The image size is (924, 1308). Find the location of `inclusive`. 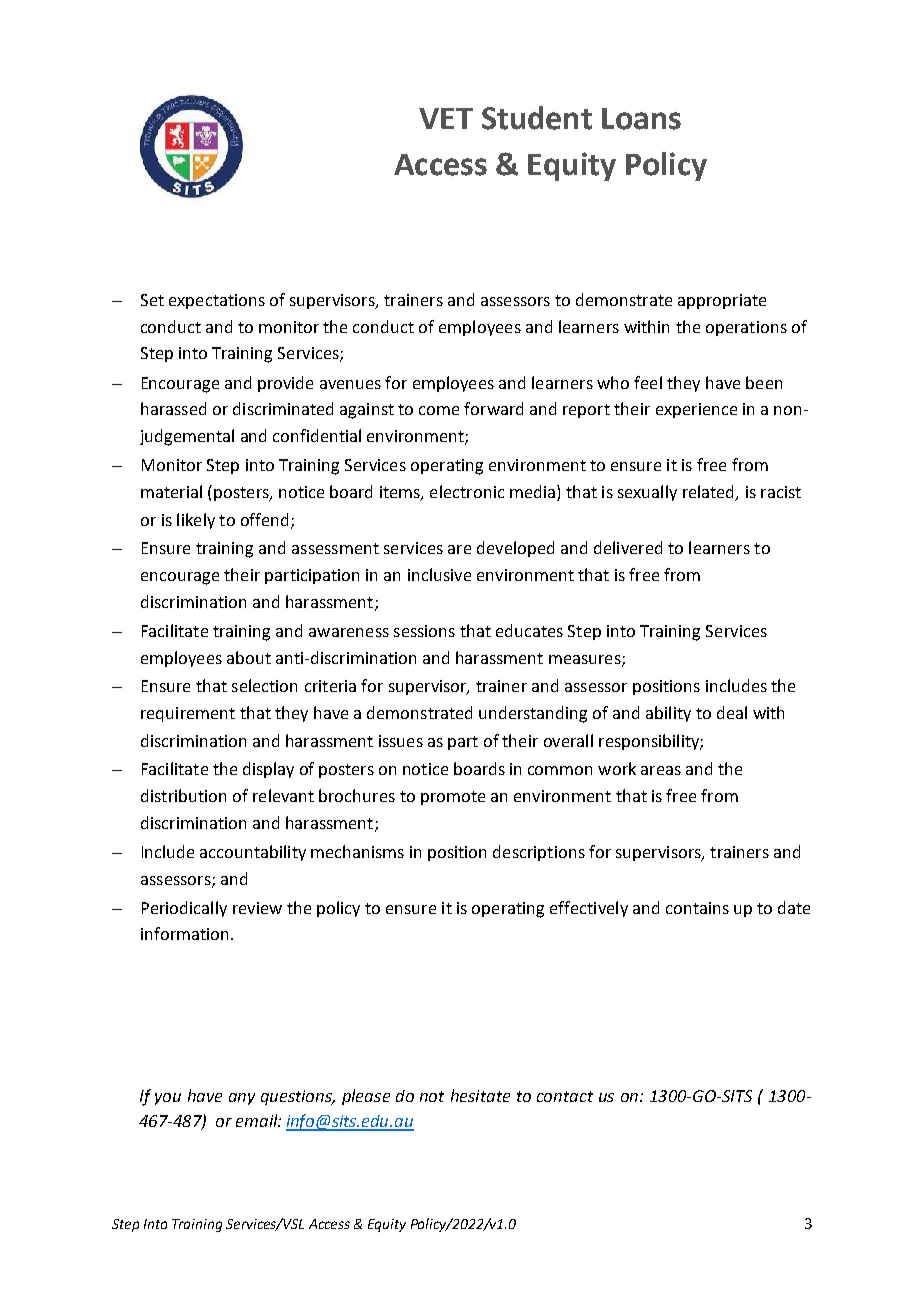

inclusive is located at coordinates (439, 574).
